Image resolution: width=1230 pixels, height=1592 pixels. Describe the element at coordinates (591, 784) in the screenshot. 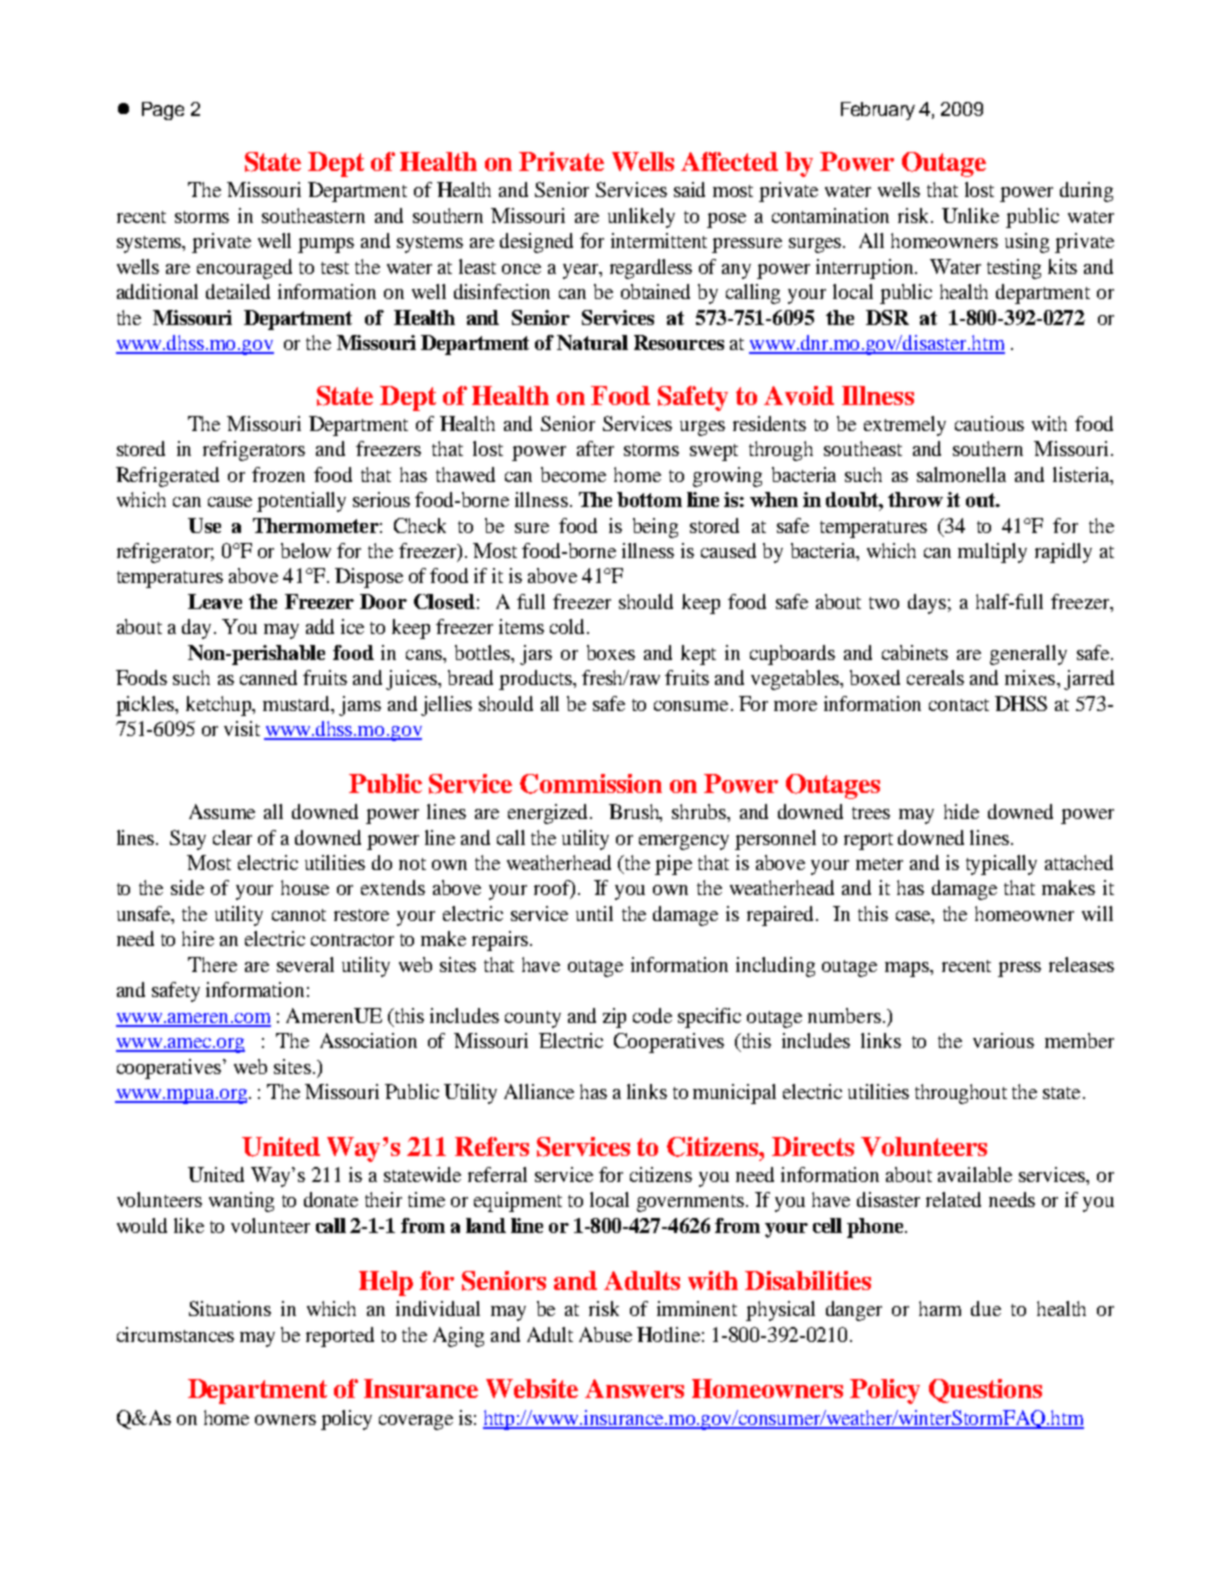

I see `Commission` at that location.
